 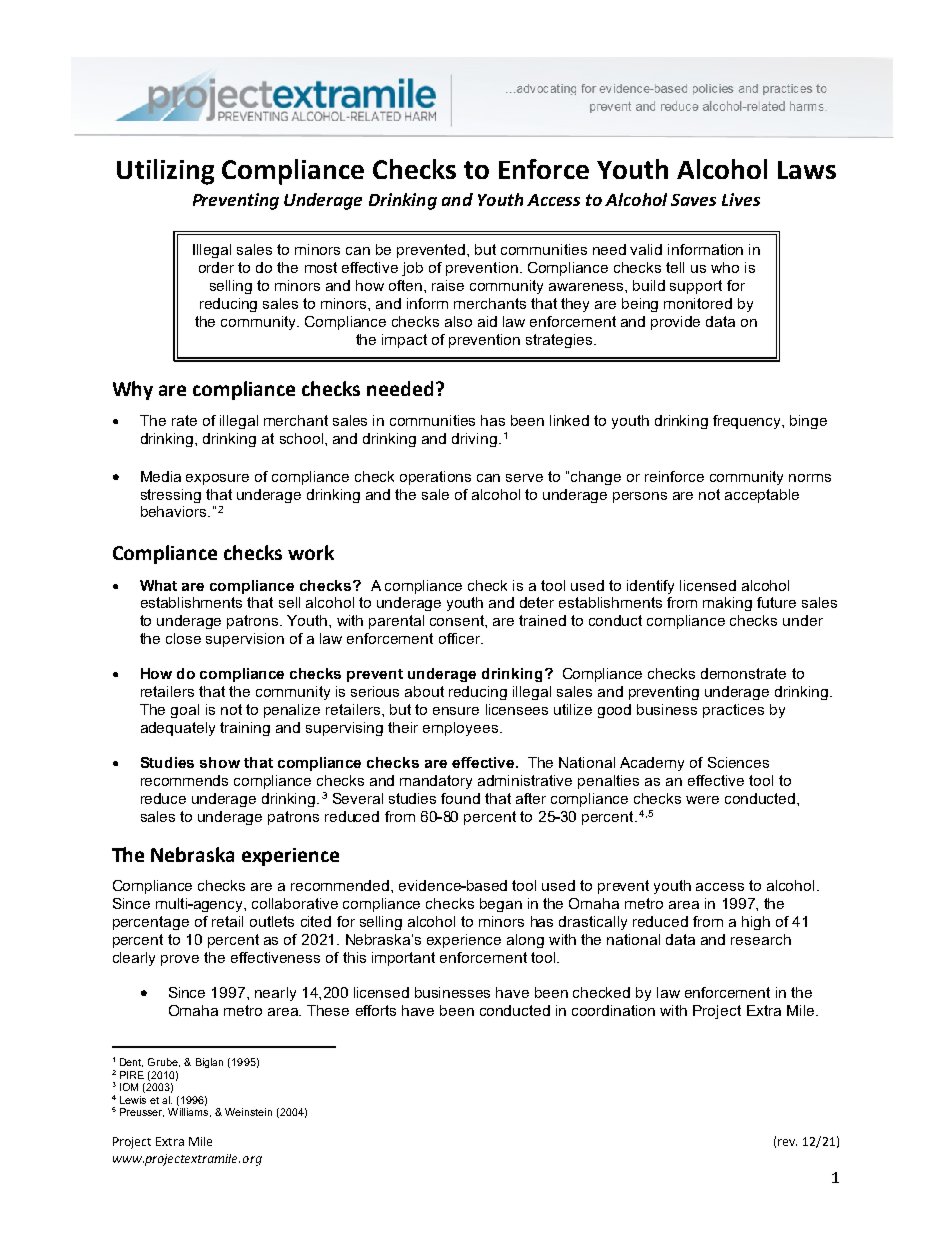 What do you see at coordinates (741, 199) in the screenshot?
I see `Lives` at bounding box center [741, 199].
